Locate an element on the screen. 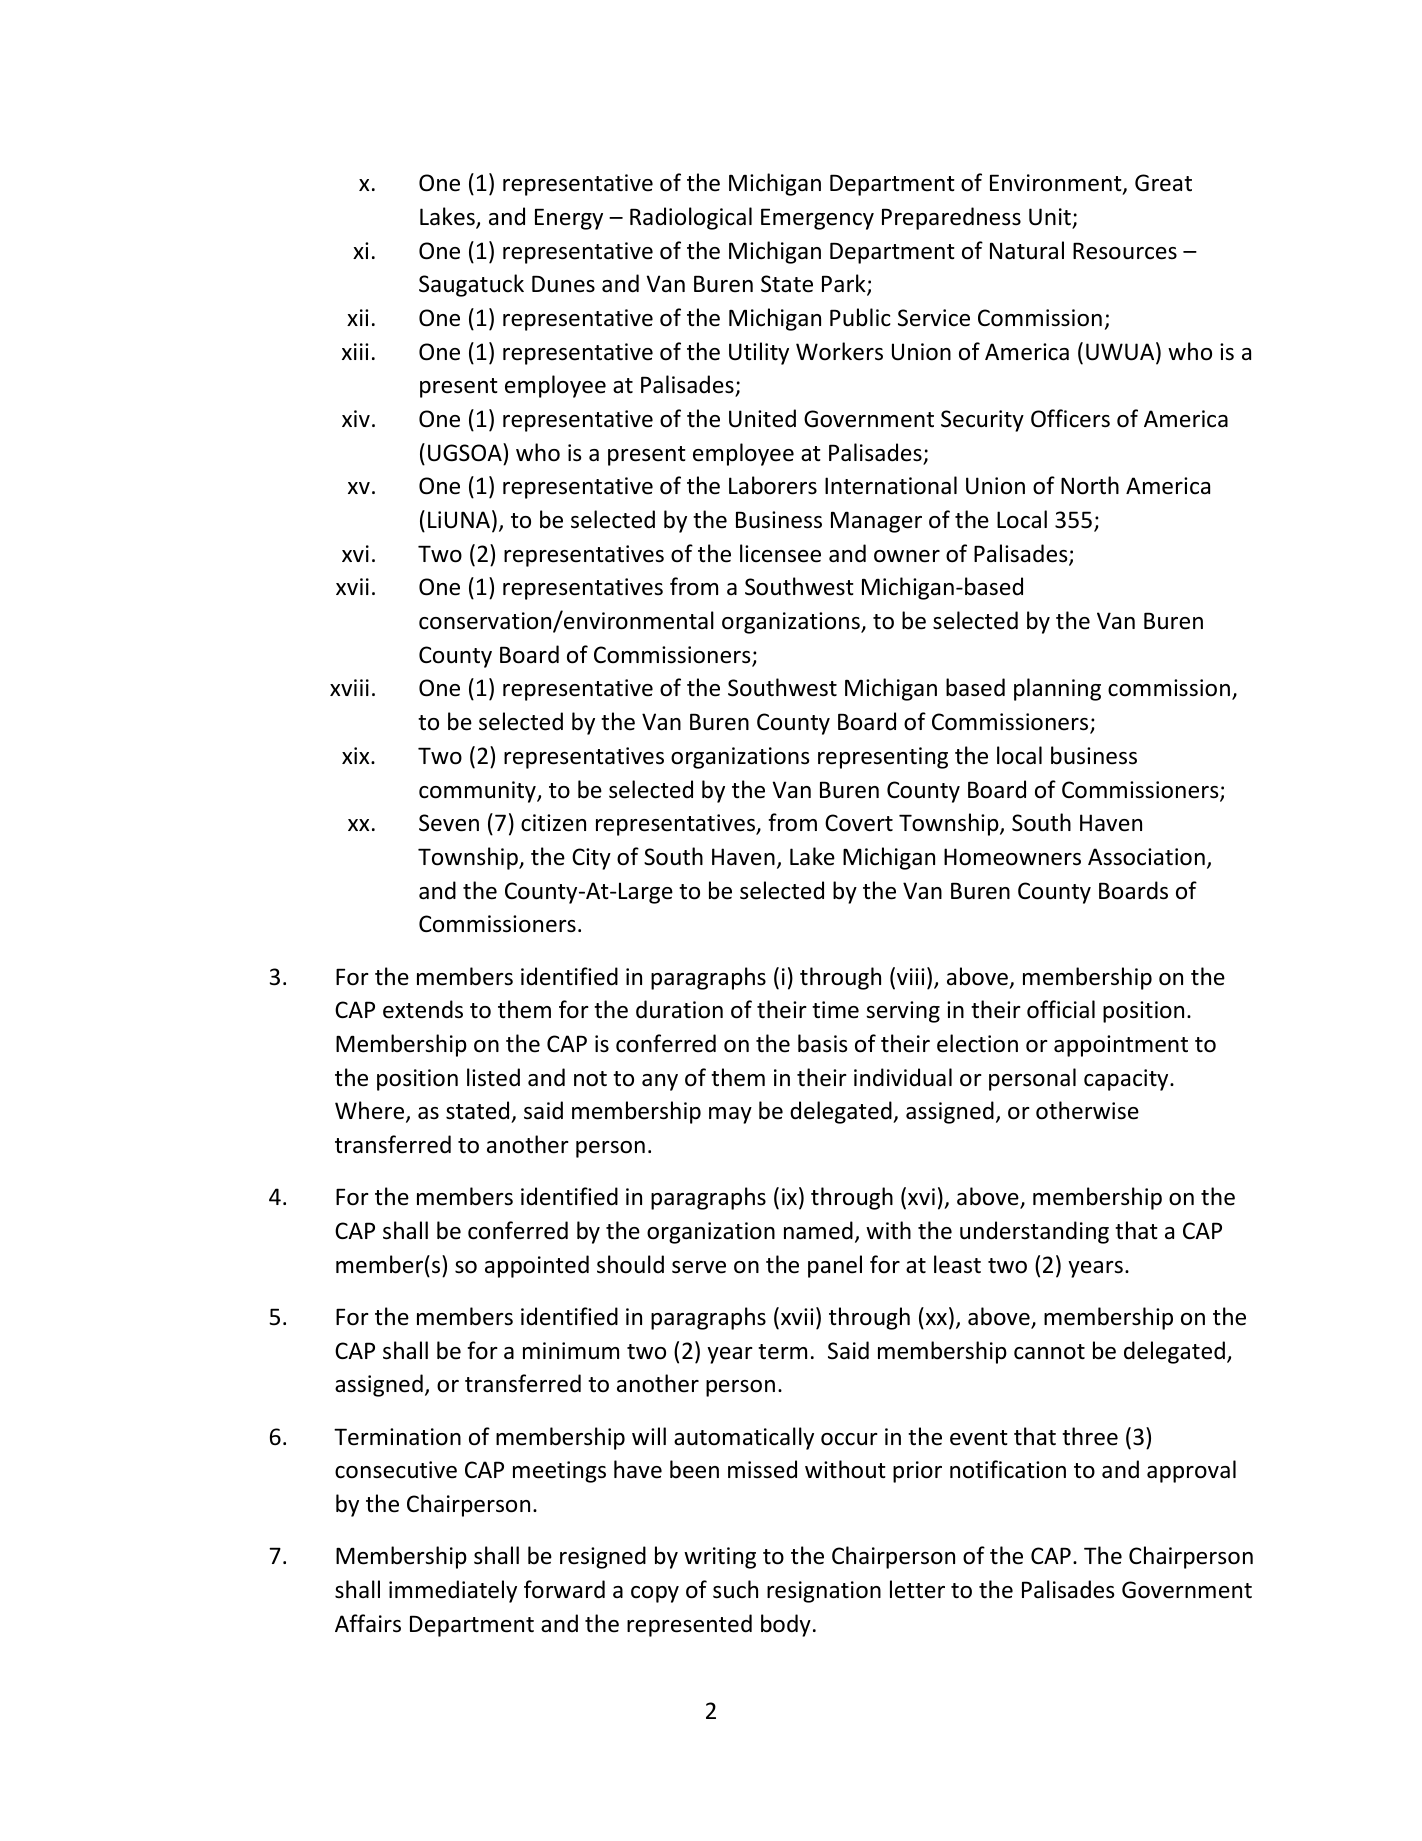 Image resolution: width=1422 pixels, height=1841 pixels. Energy is located at coordinates (569, 219).
